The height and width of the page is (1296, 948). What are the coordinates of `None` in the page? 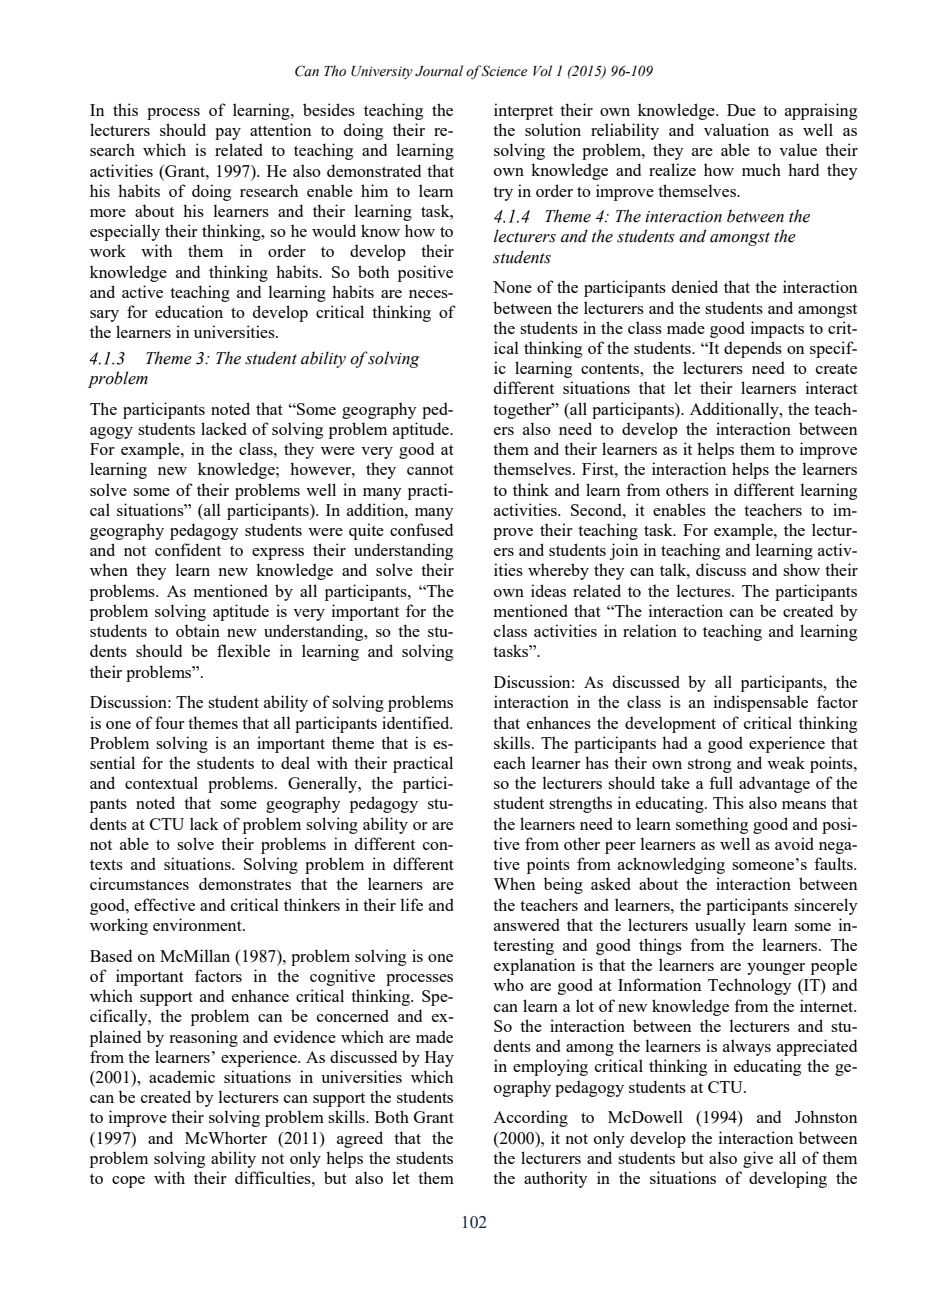 It's located at (512, 287).
